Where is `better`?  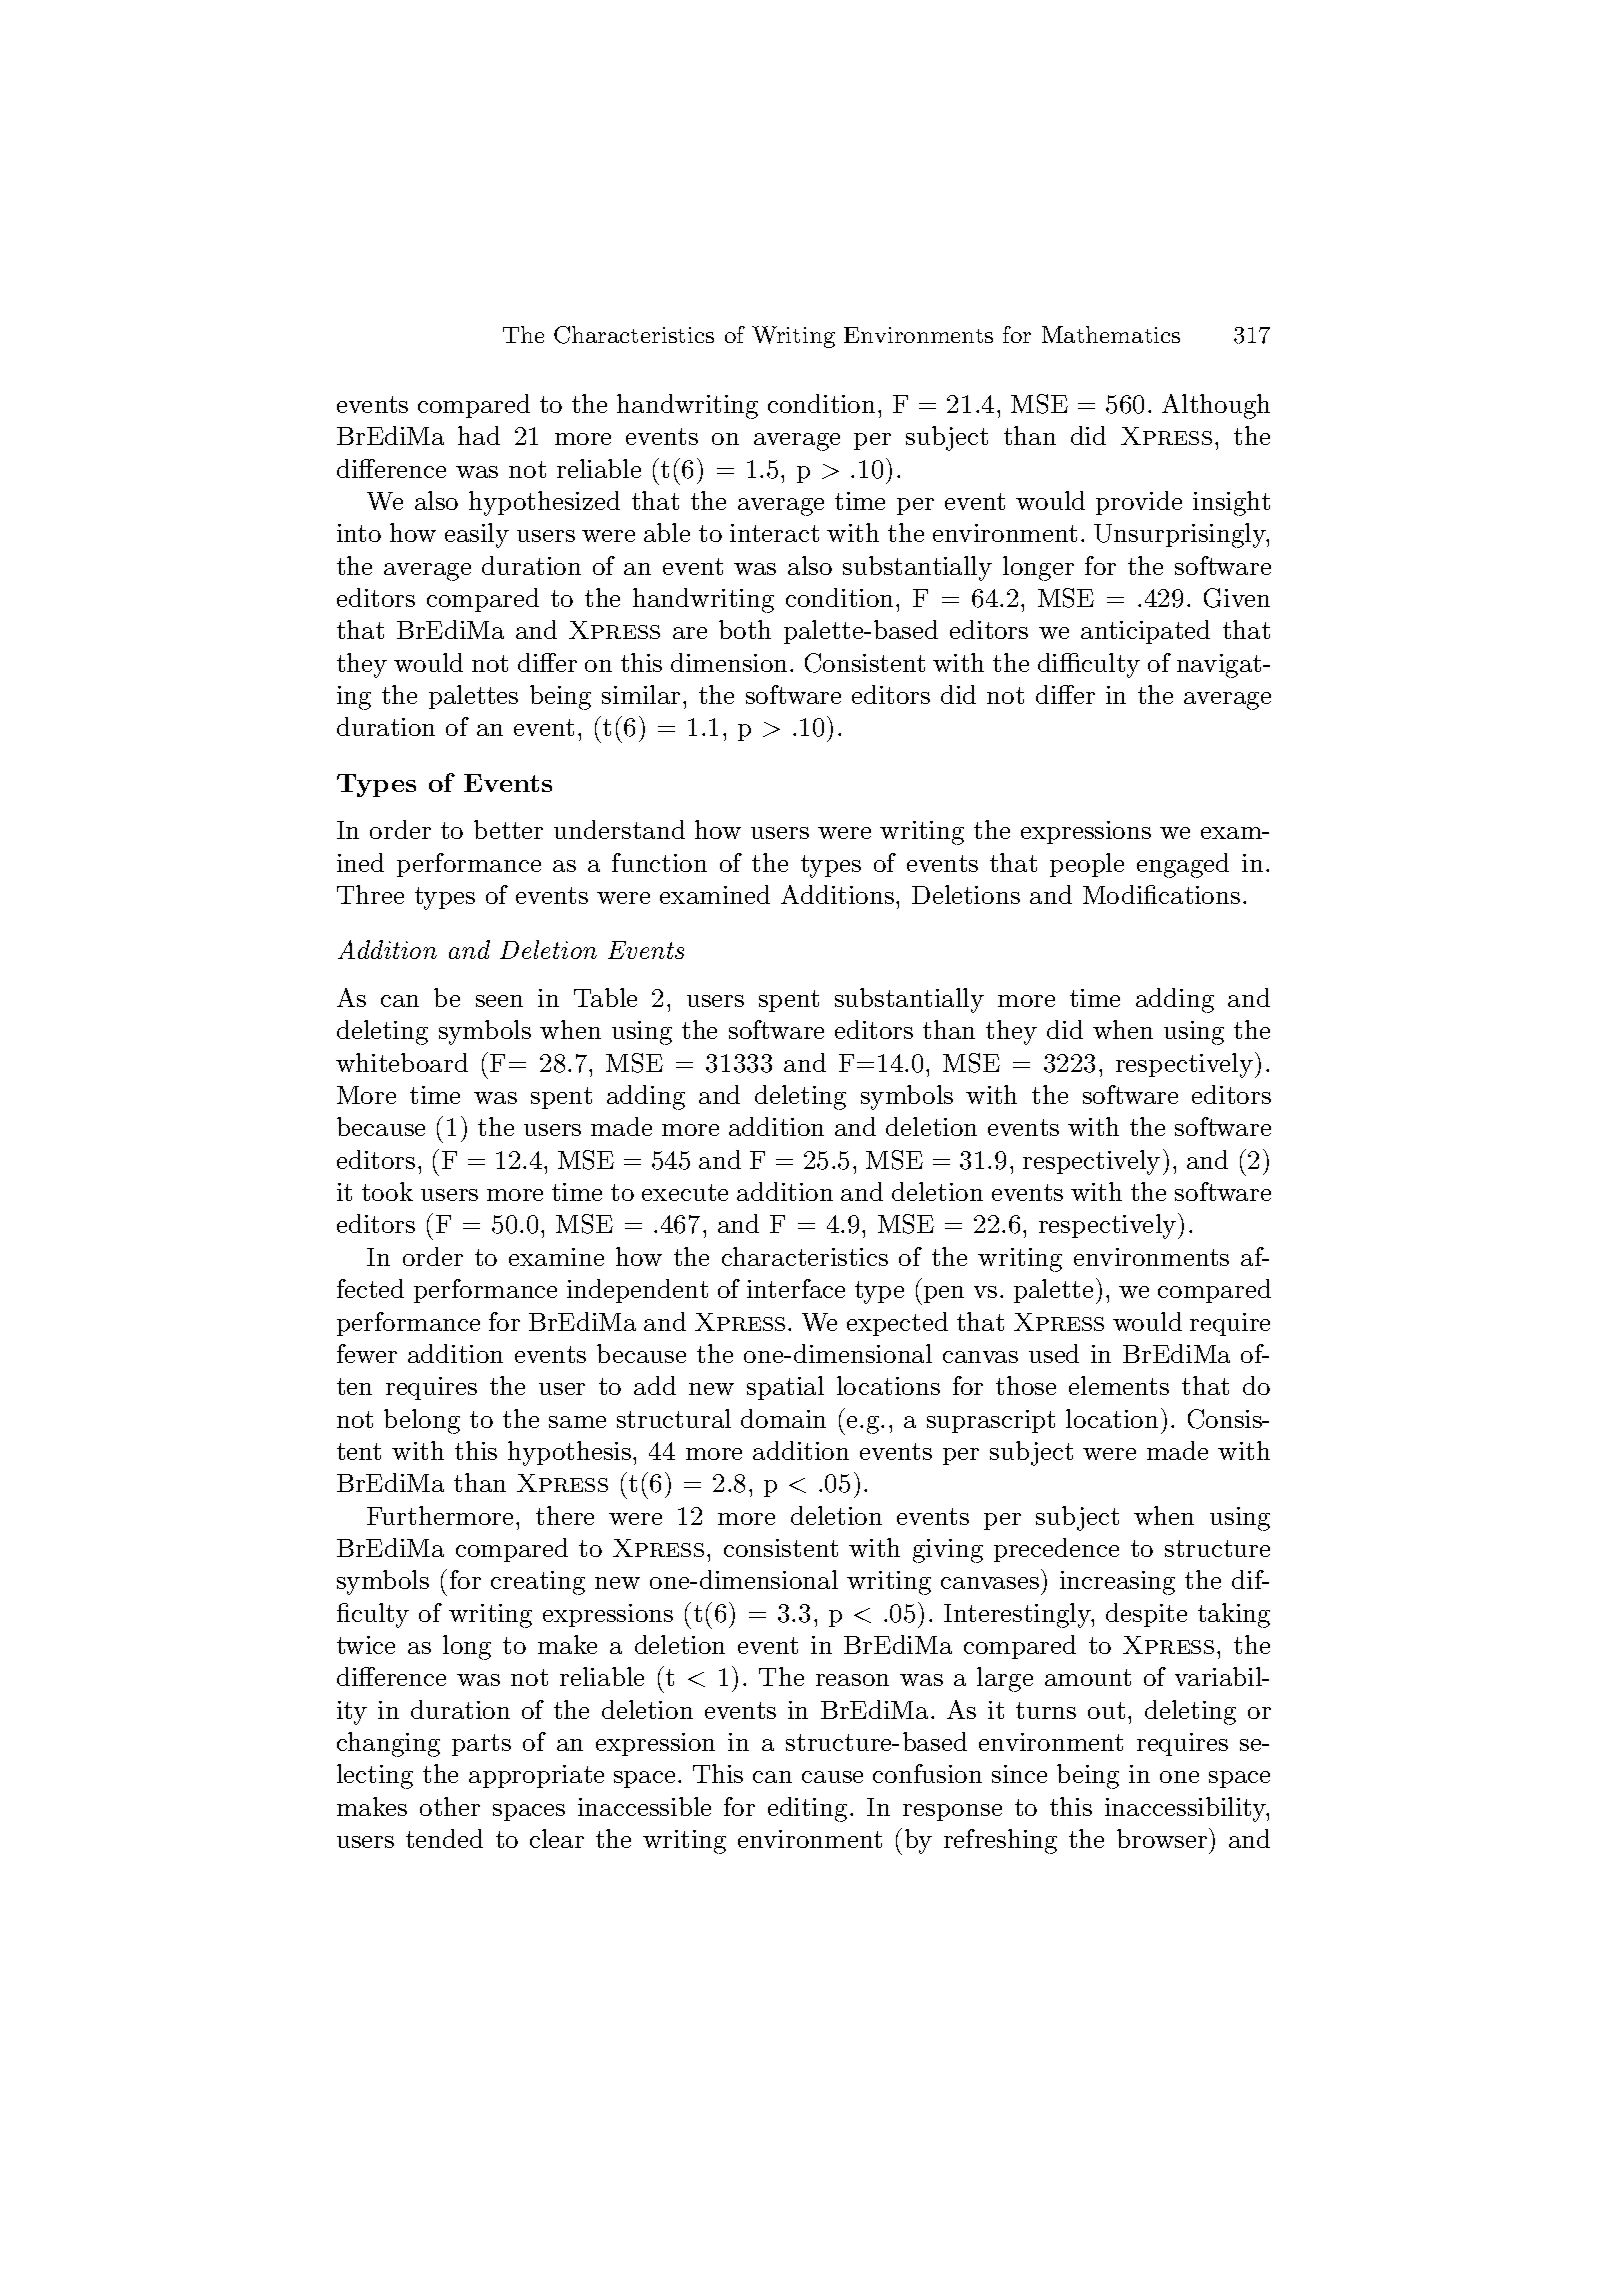 better is located at coordinates (508, 829).
